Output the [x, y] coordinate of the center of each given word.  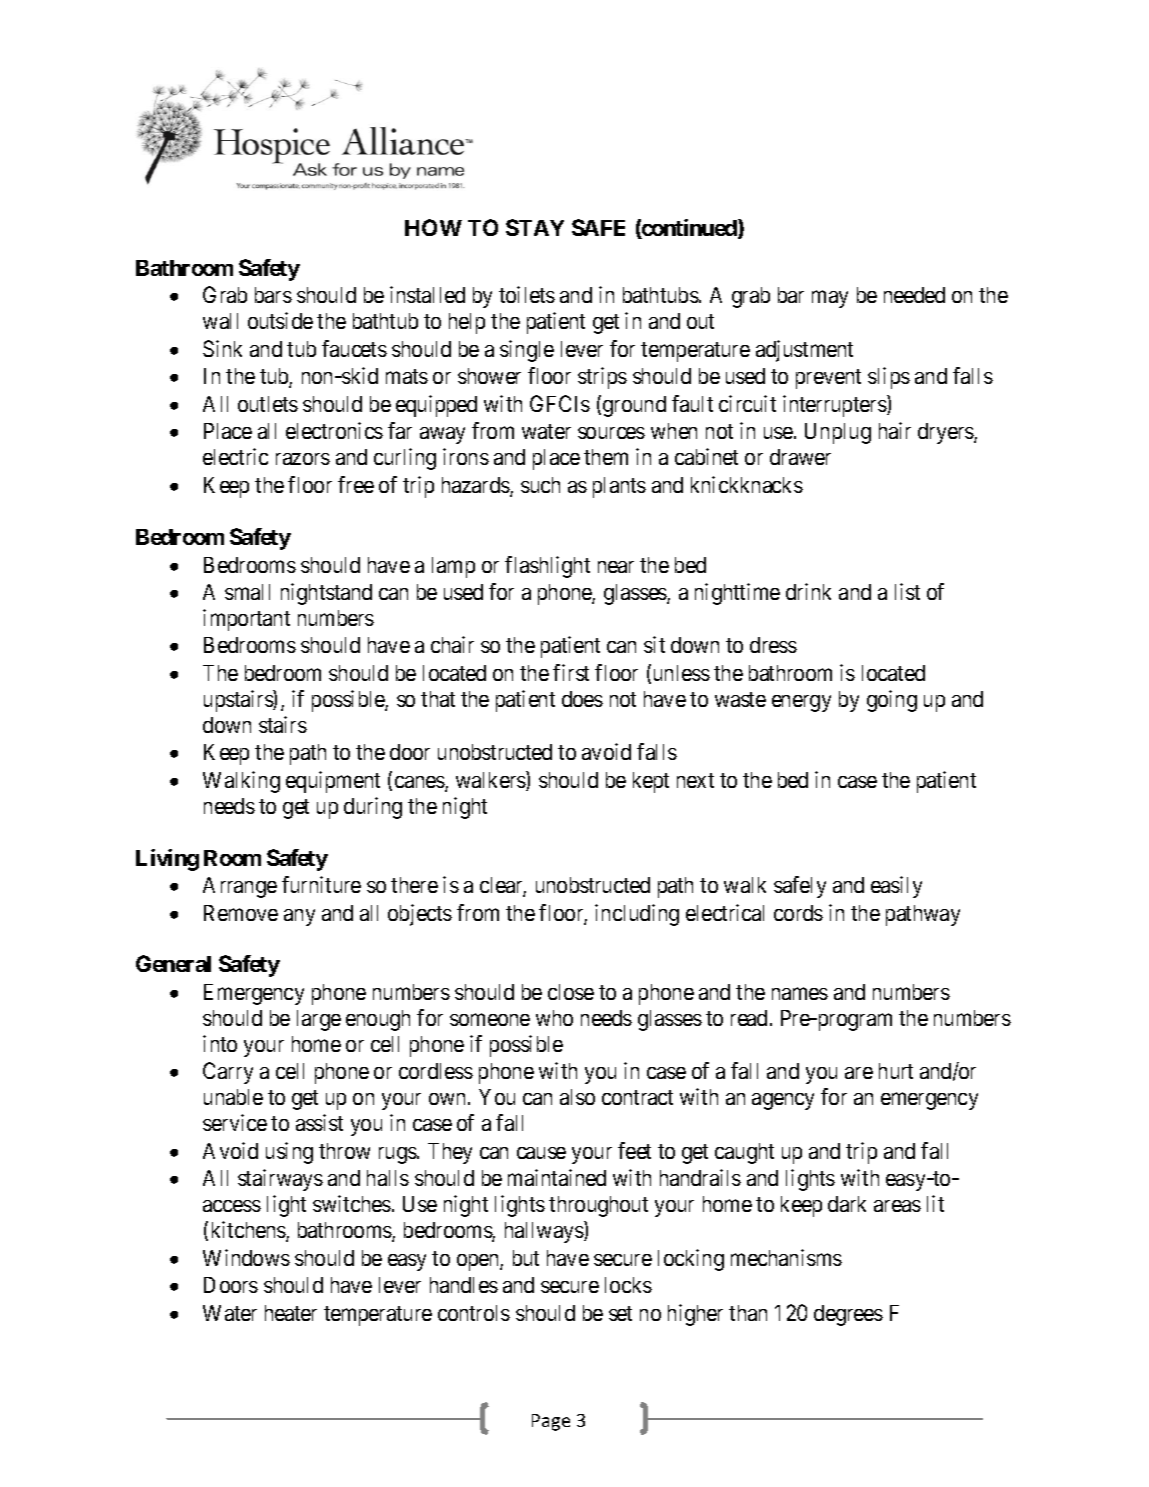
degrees [848, 1315]
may [830, 299]
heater [291, 1313]
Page [551, 1422]
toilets [527, 294]
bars [273, 295]
